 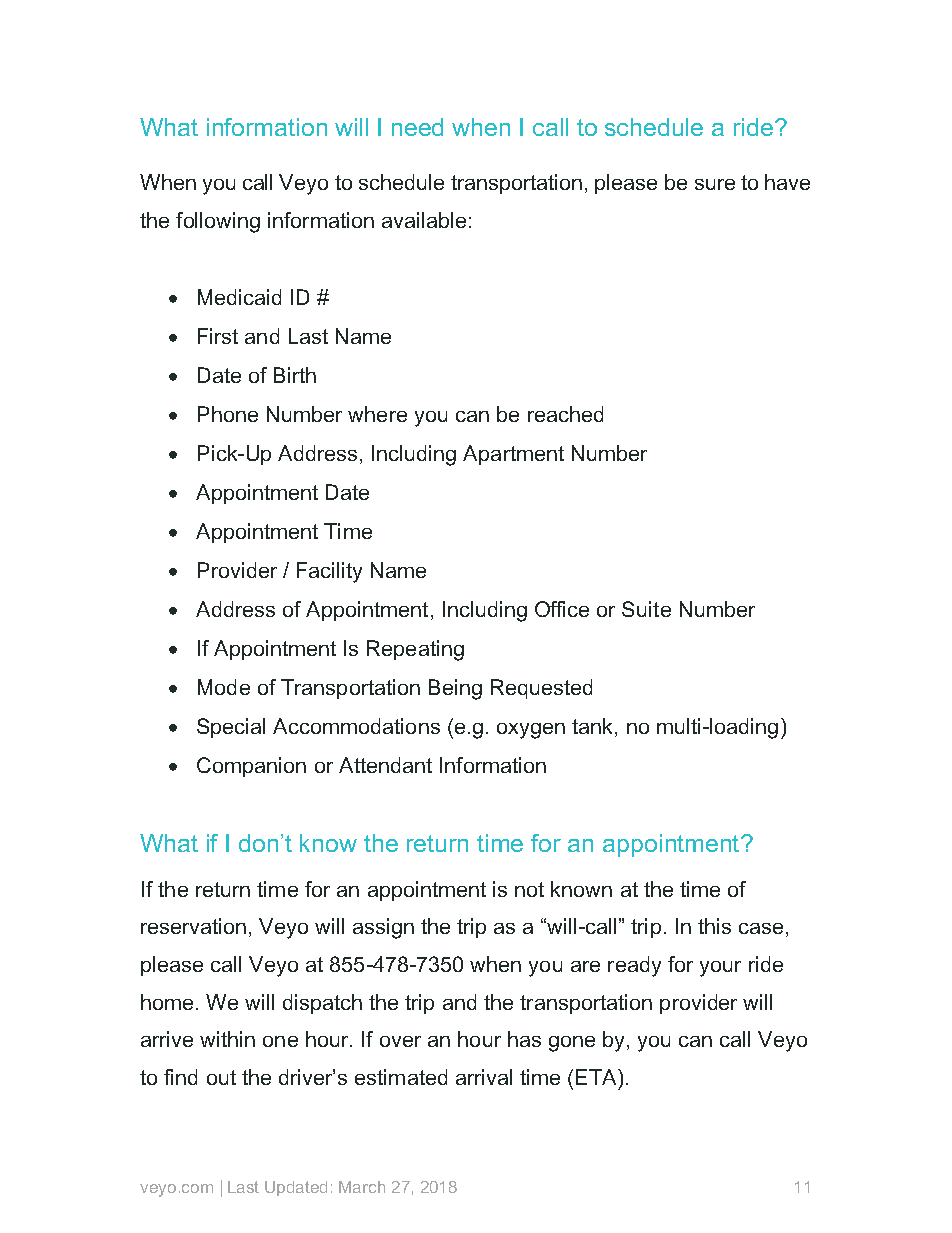 What do you see at coordinates (251, 767) in the screenshot?
I see `Companion` at bounding box center [251, 767].
